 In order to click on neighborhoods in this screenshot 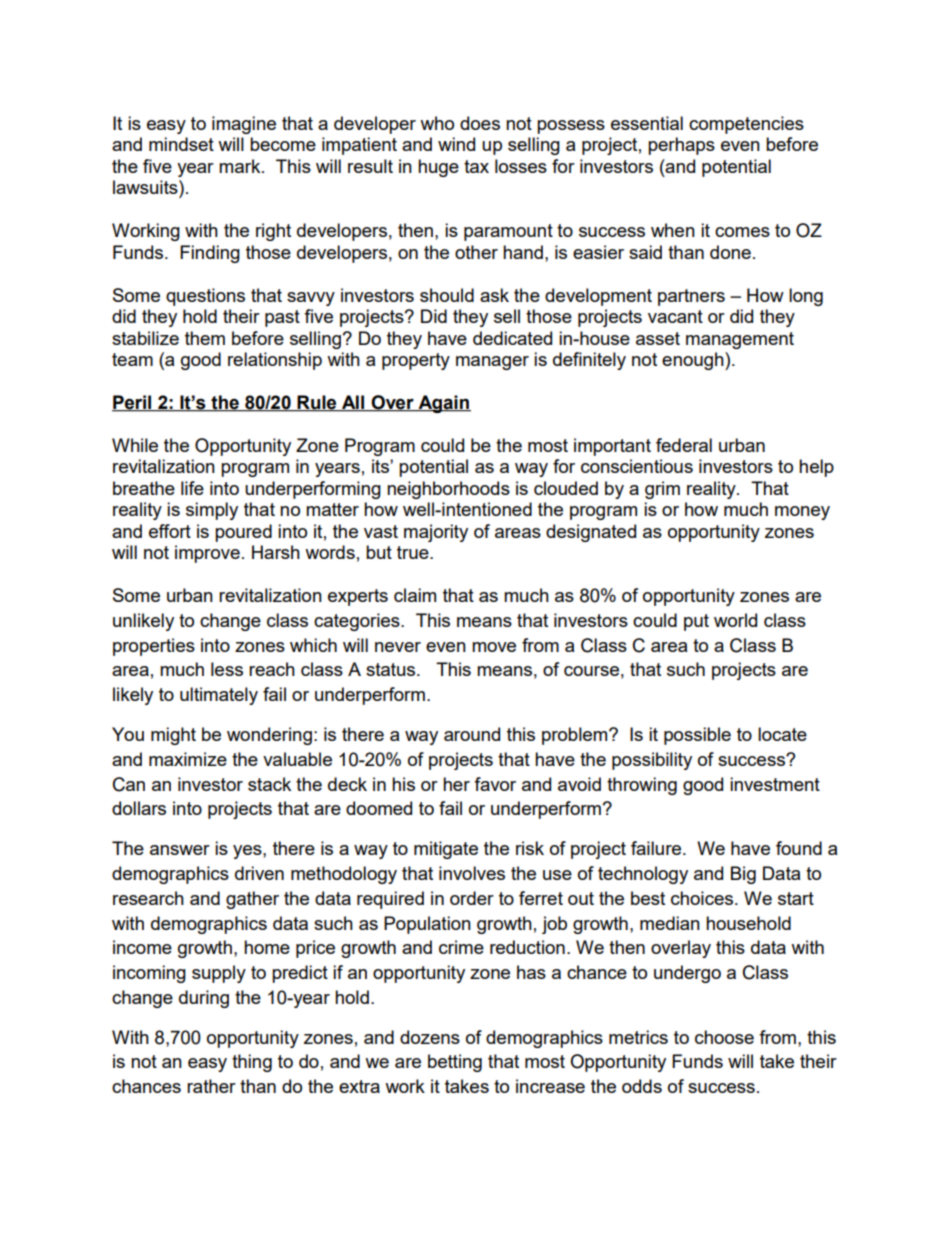, I will do `click(448, 490)`.
